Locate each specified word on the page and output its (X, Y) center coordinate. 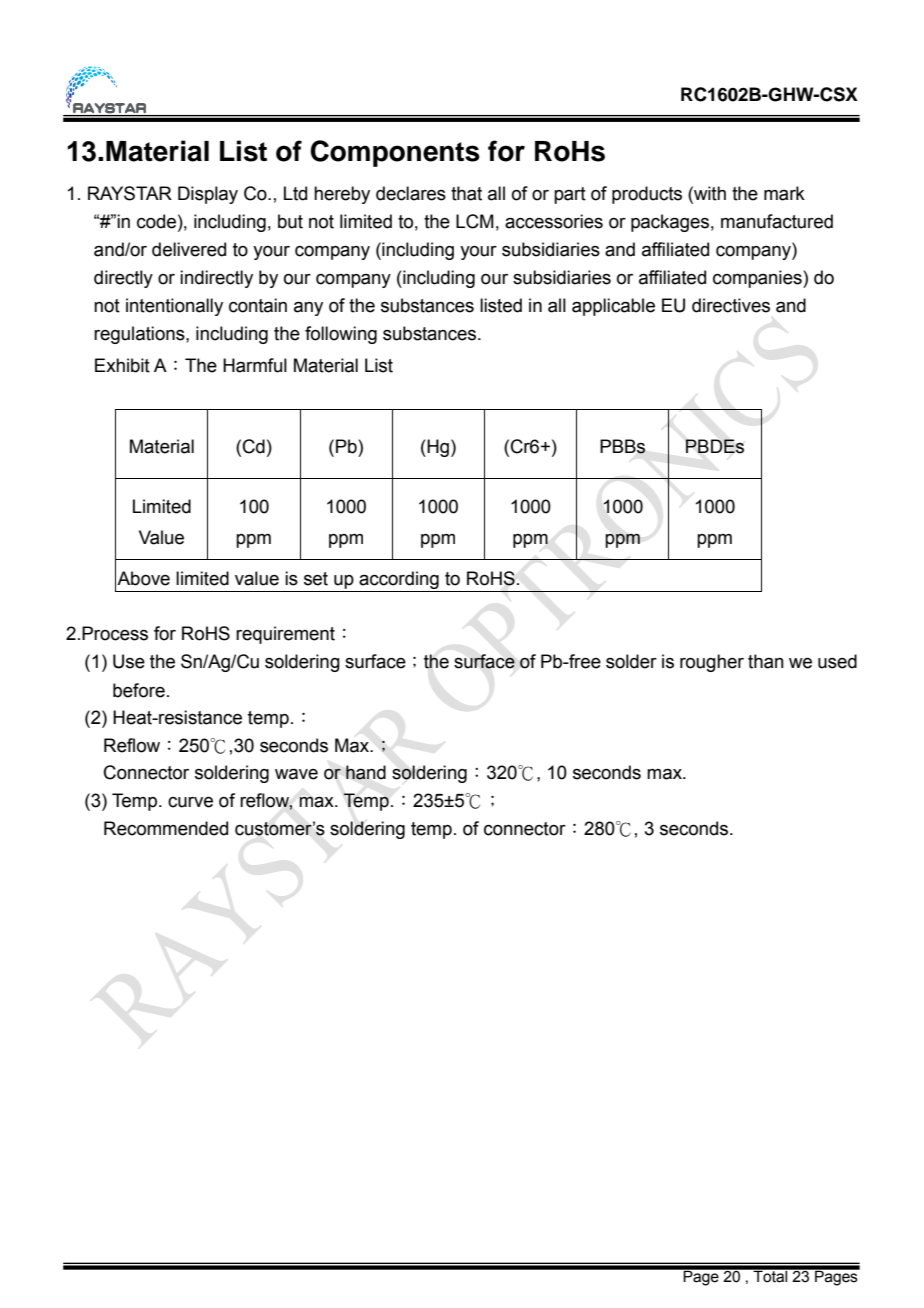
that (466, 193)
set (316, 579)
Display (208, 195)
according (399, 581)
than (766, 661)
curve (190, 802)
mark (784, 193)
